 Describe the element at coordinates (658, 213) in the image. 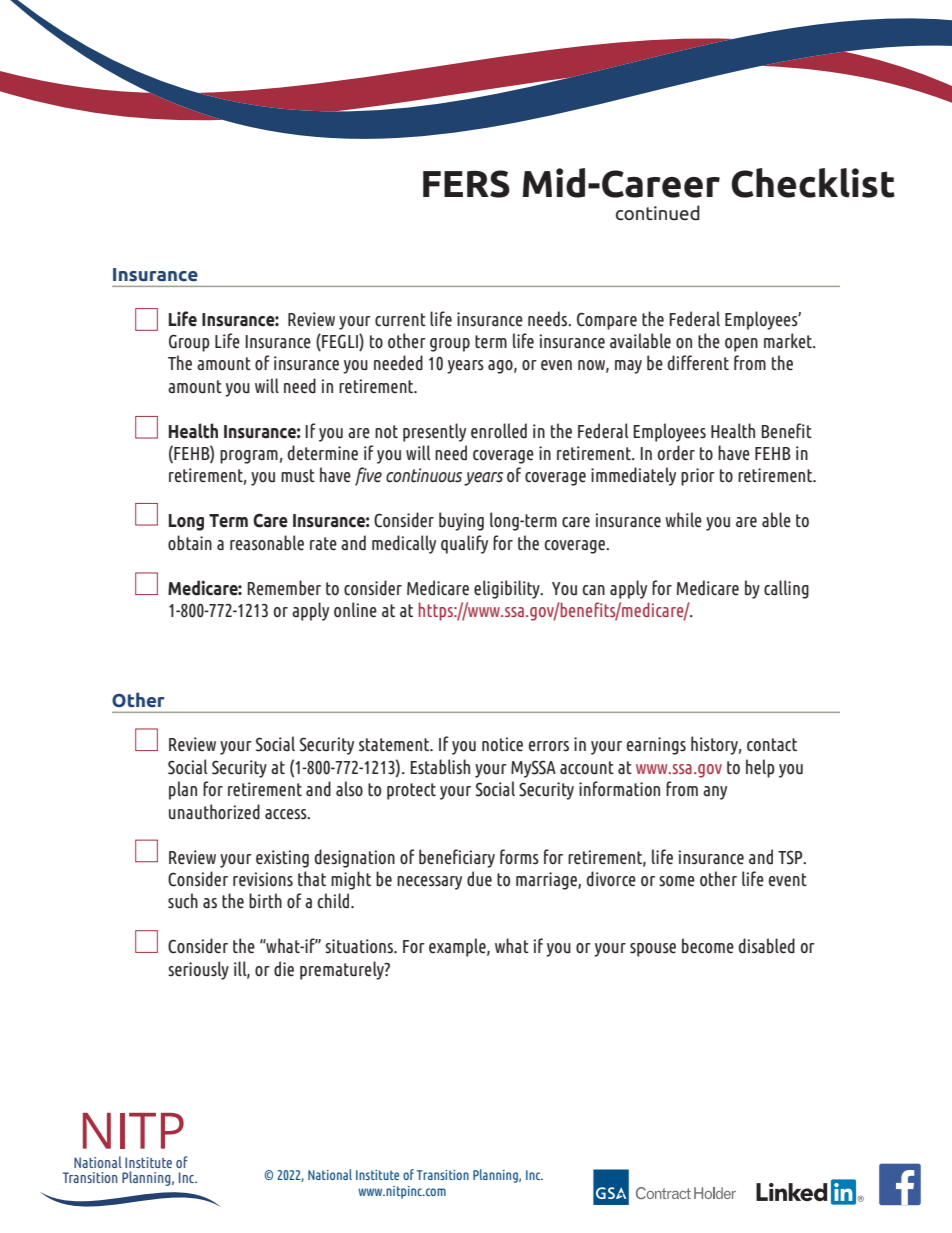

I see `continued` at that location.
